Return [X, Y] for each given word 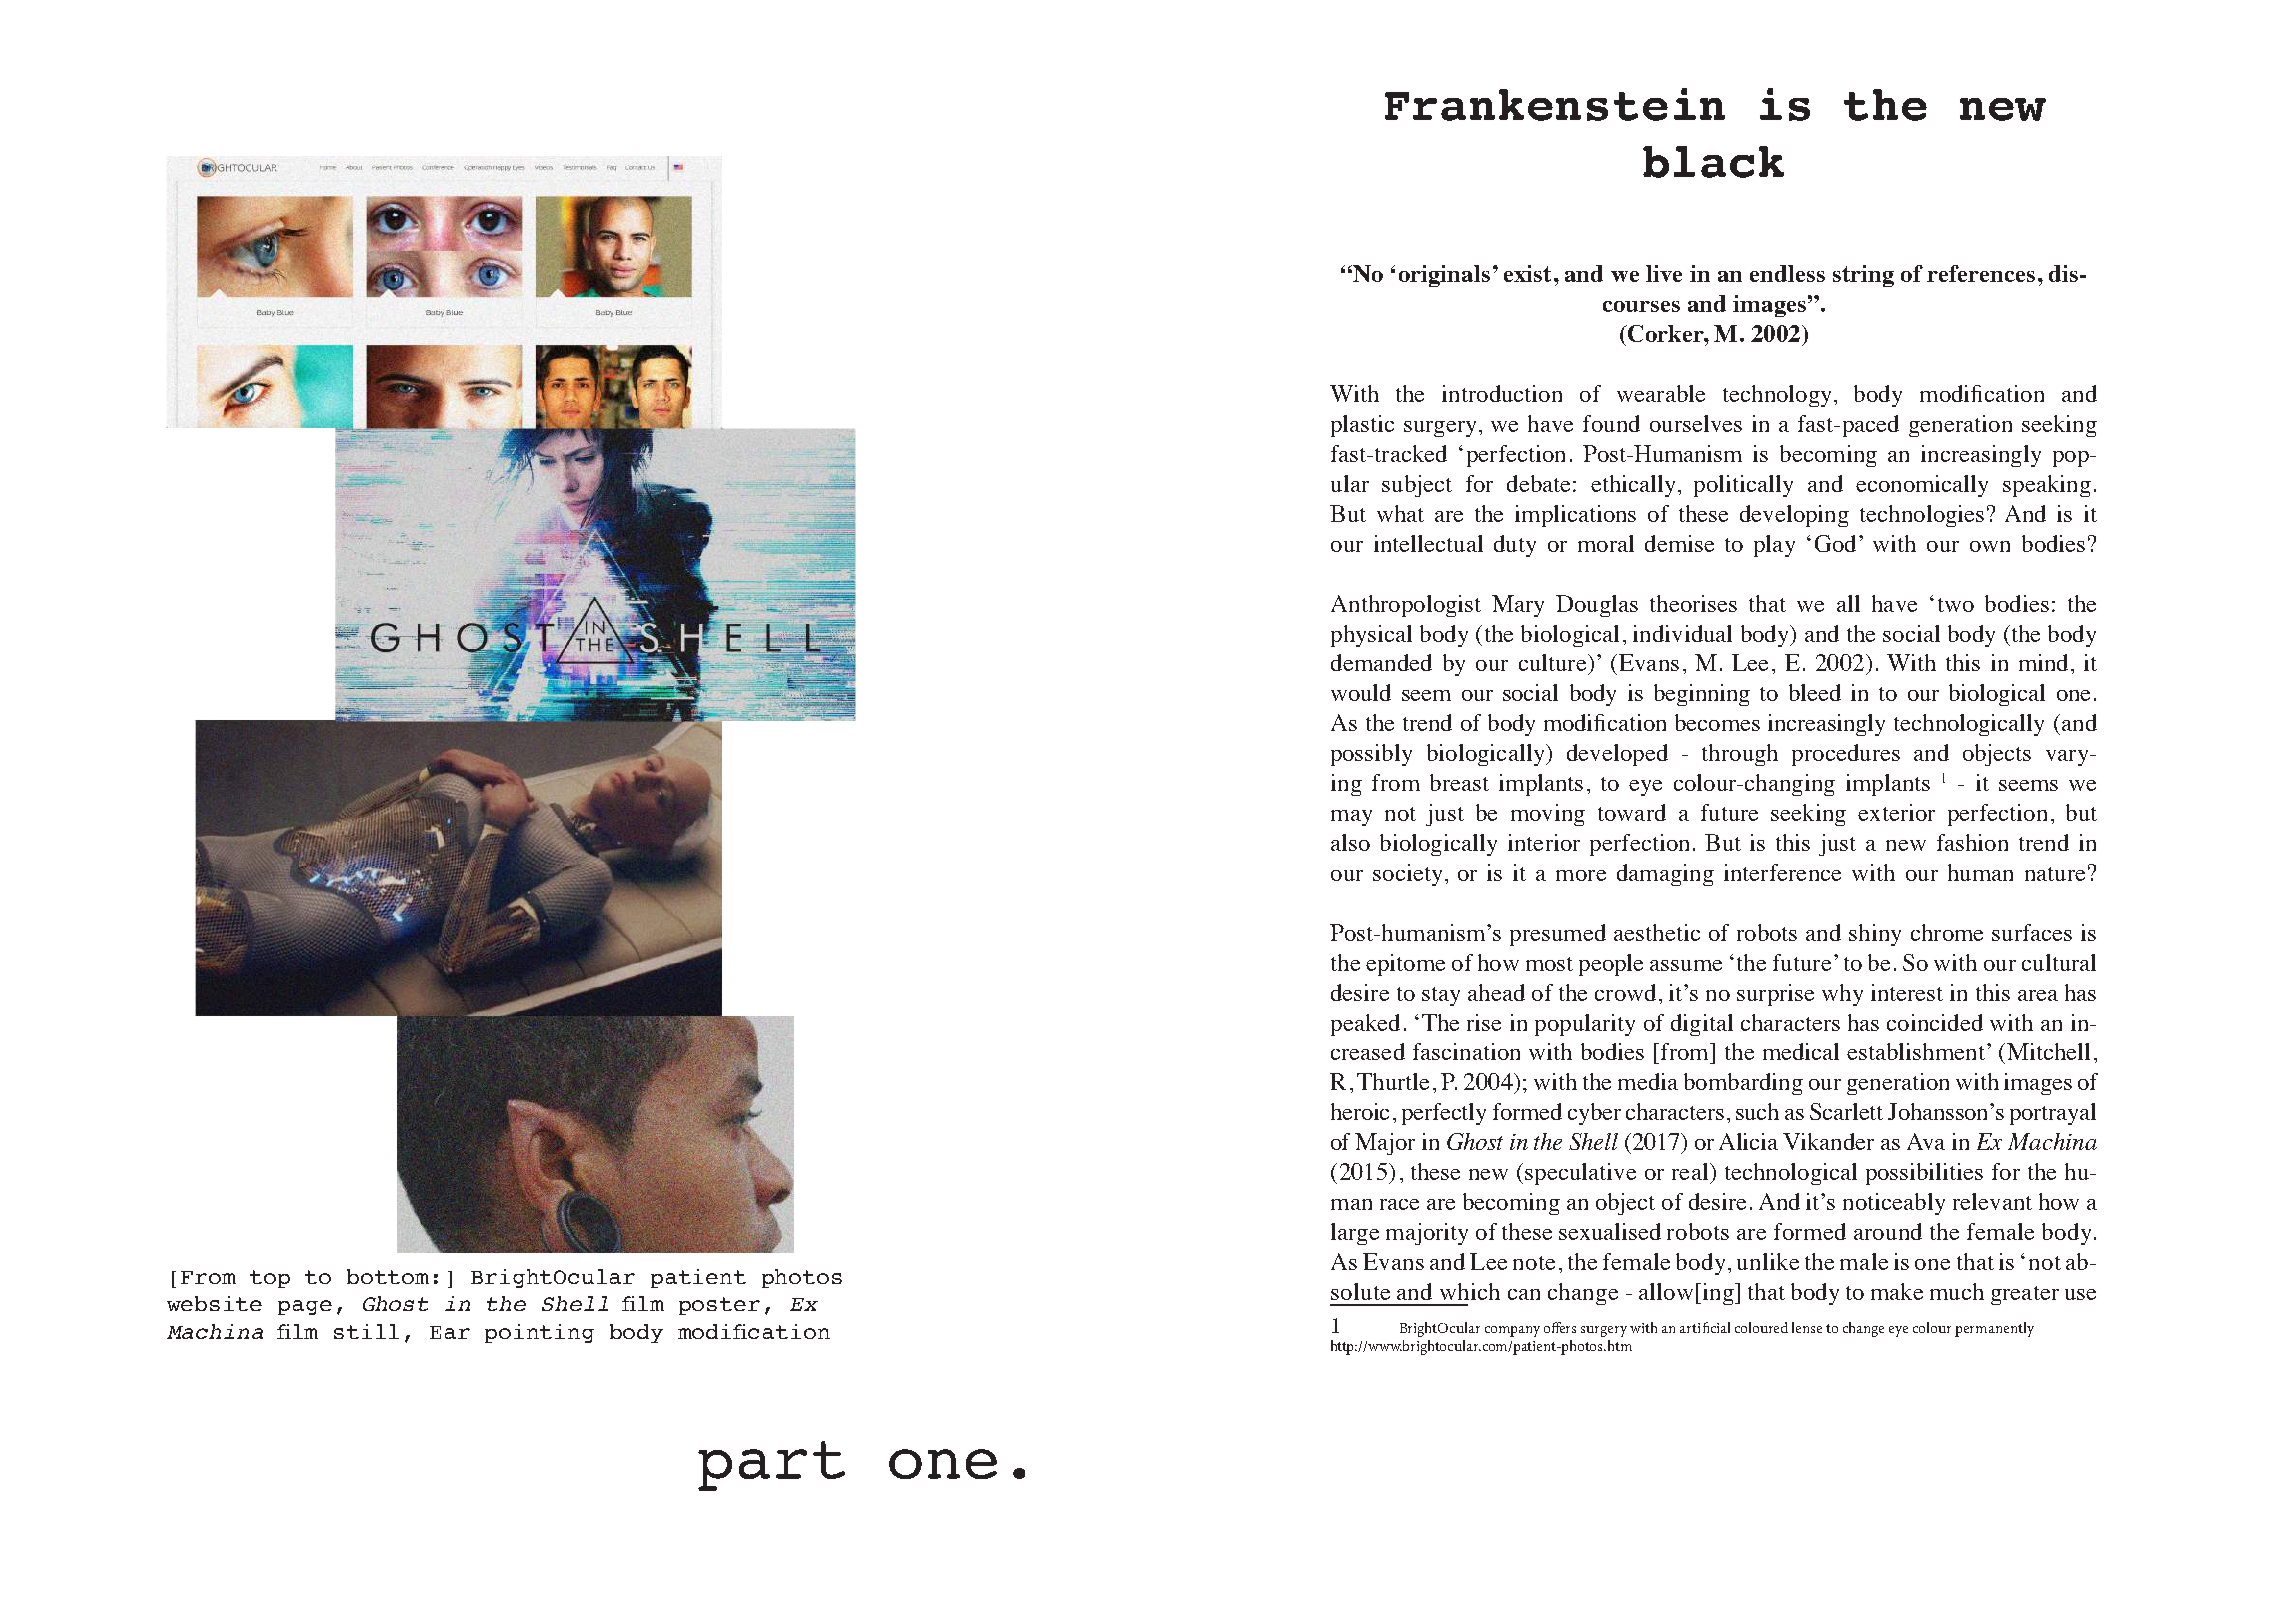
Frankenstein [1555, 104]
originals [1444, 276]
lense [1807, 1327]
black [1713, 162]
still [366, 1331]
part [771, 1466]
